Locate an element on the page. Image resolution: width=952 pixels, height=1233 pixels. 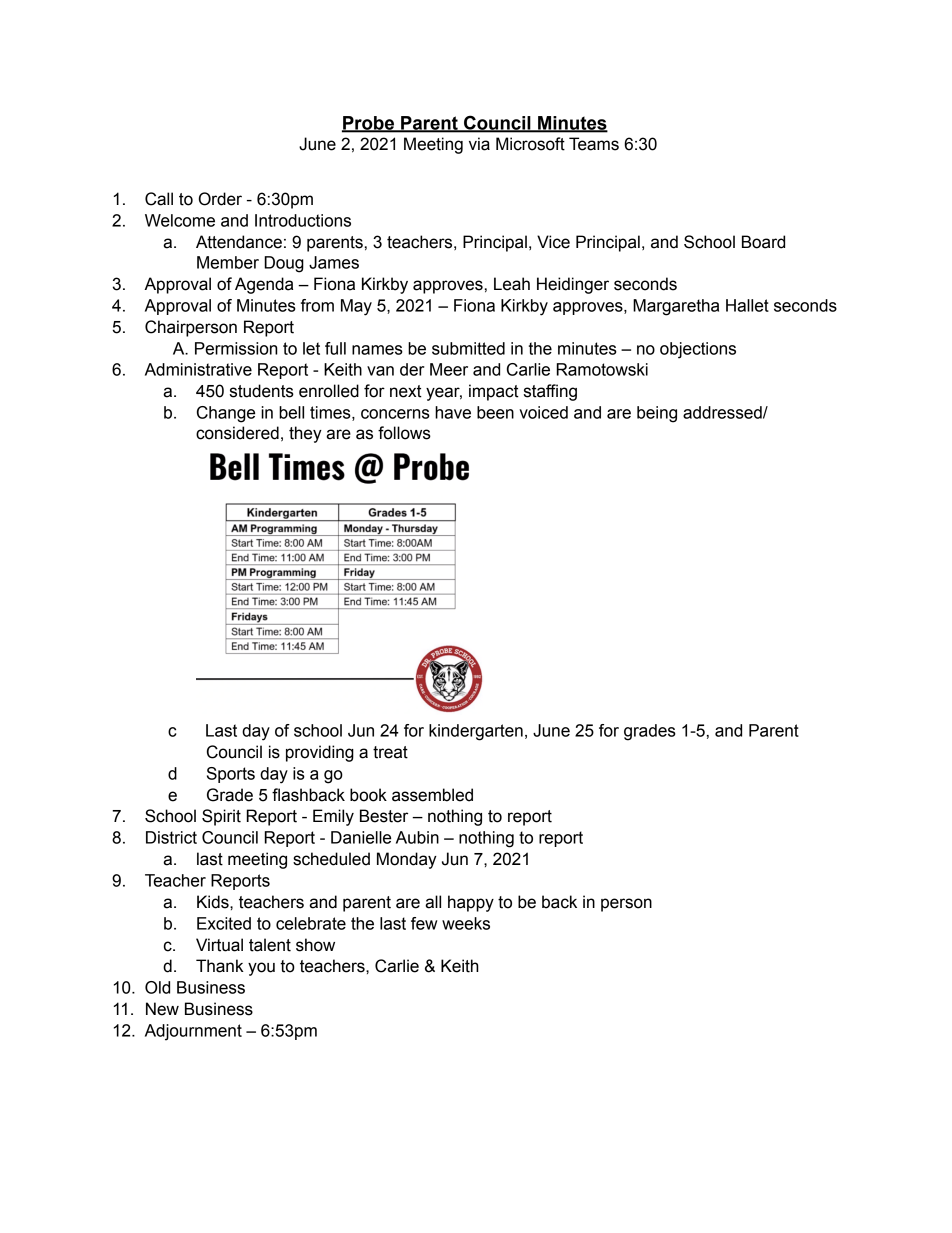
weeks is located at coordinates (466, 923).
